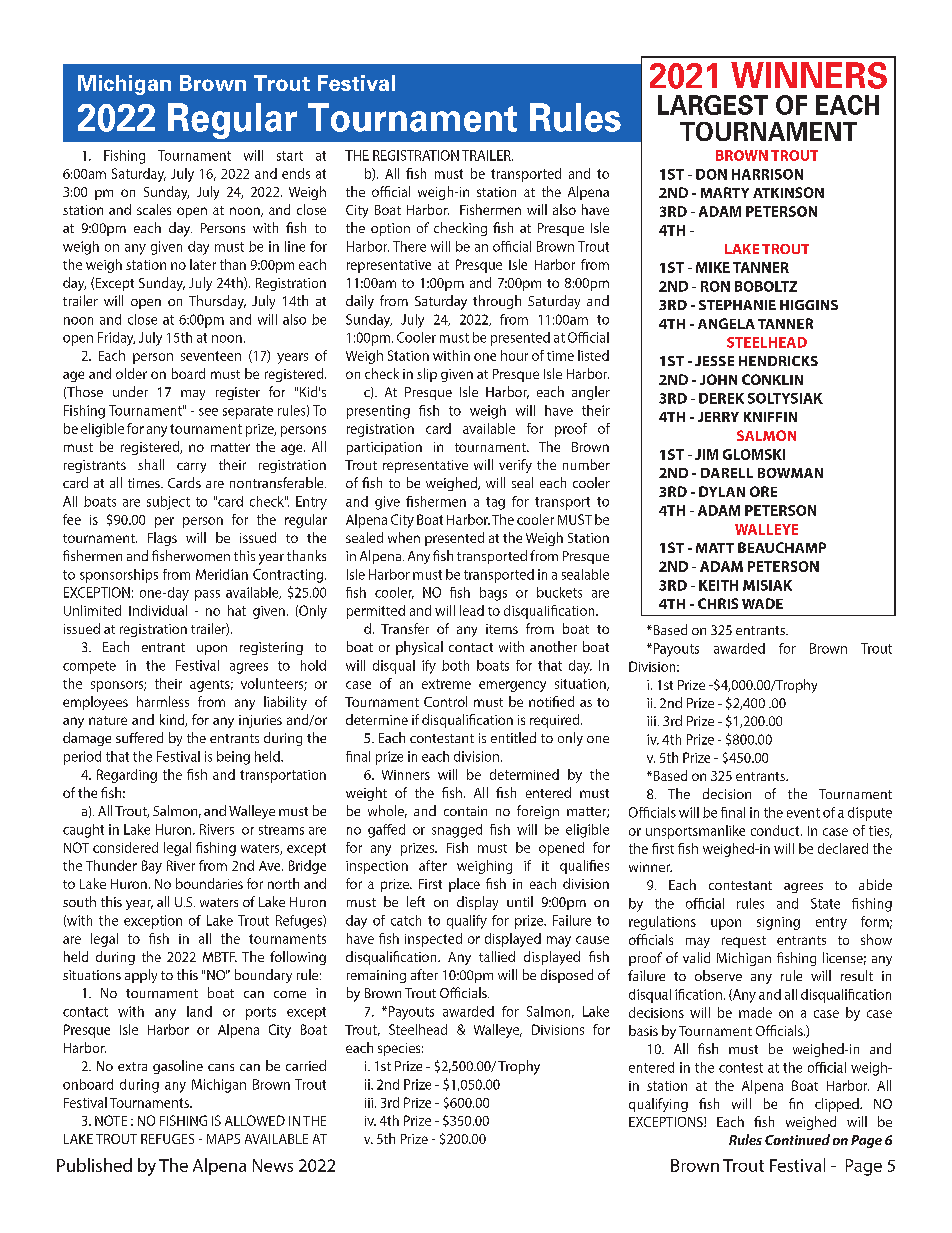  What do you see at coordinates (223, 1139) in the image?
I see `MAPS` at bounding box center [223, 1139].
